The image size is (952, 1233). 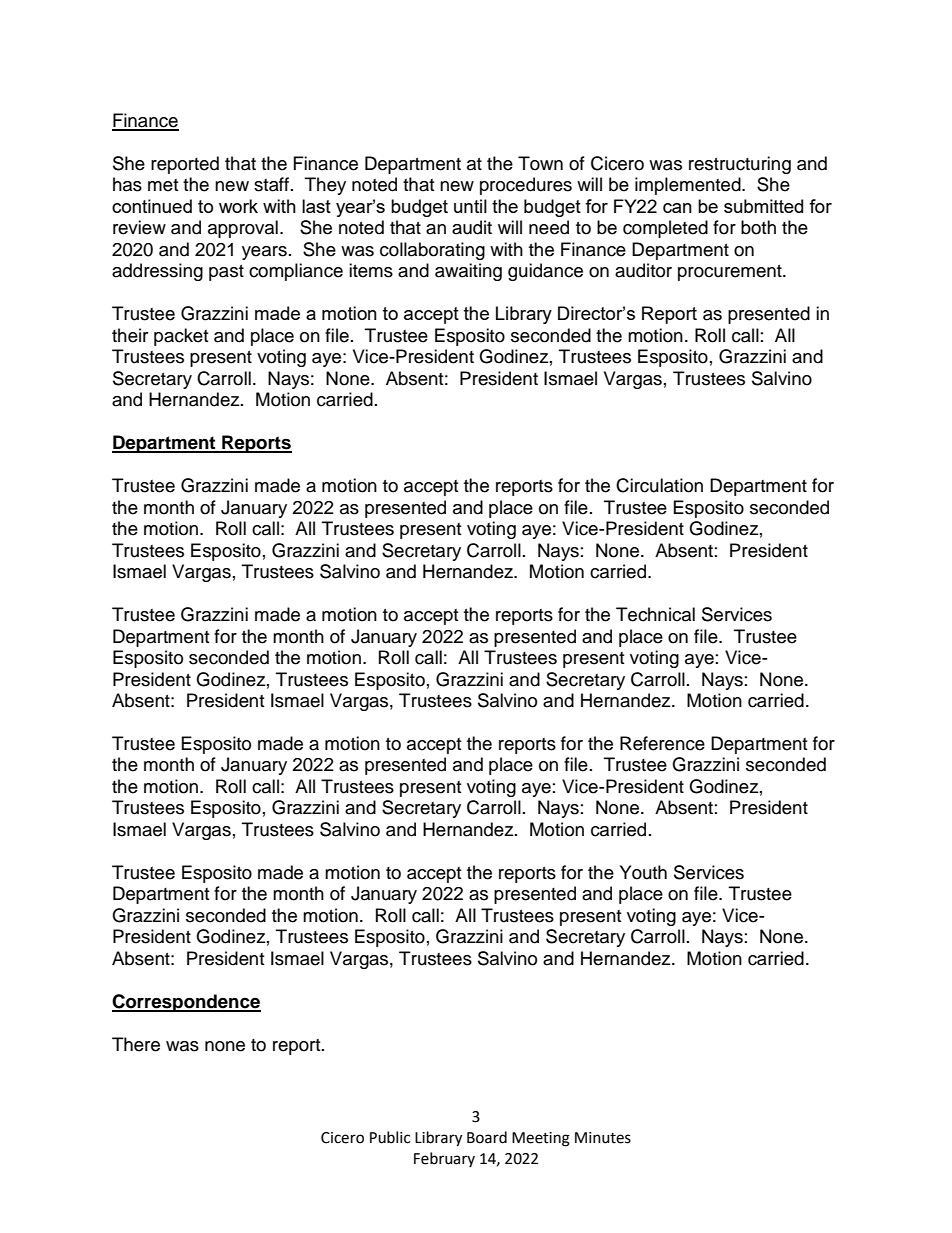 What do you see at coordinates (470, 206) in the screenshot?
I see `until` at bounding box center [470, 206].
